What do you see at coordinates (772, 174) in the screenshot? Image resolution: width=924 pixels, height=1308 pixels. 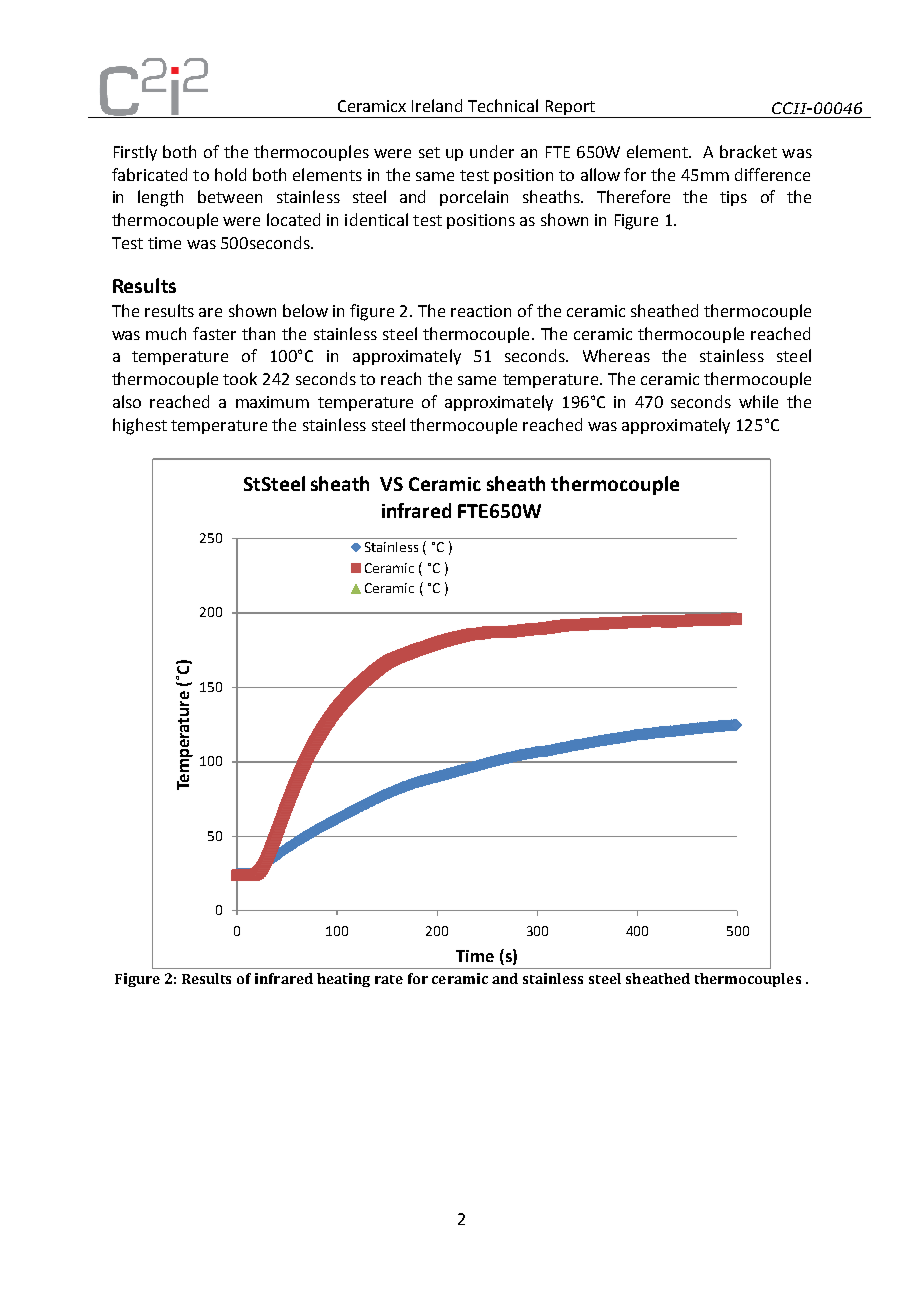 I see `difference` at bounding box center [772, 174].
